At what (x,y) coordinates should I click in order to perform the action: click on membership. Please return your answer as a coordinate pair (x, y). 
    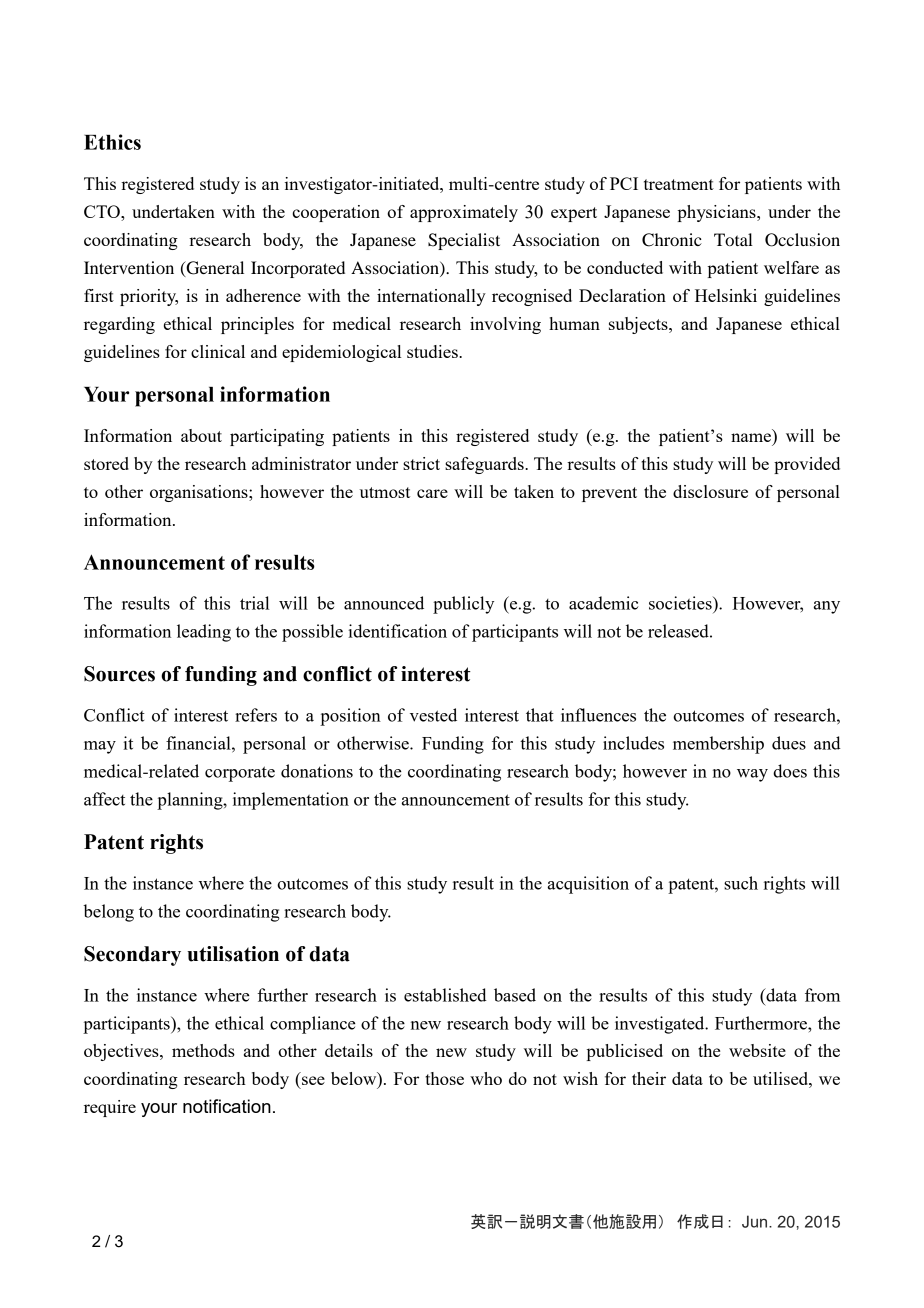
    Looking at the image, I should click on (718, 745).
